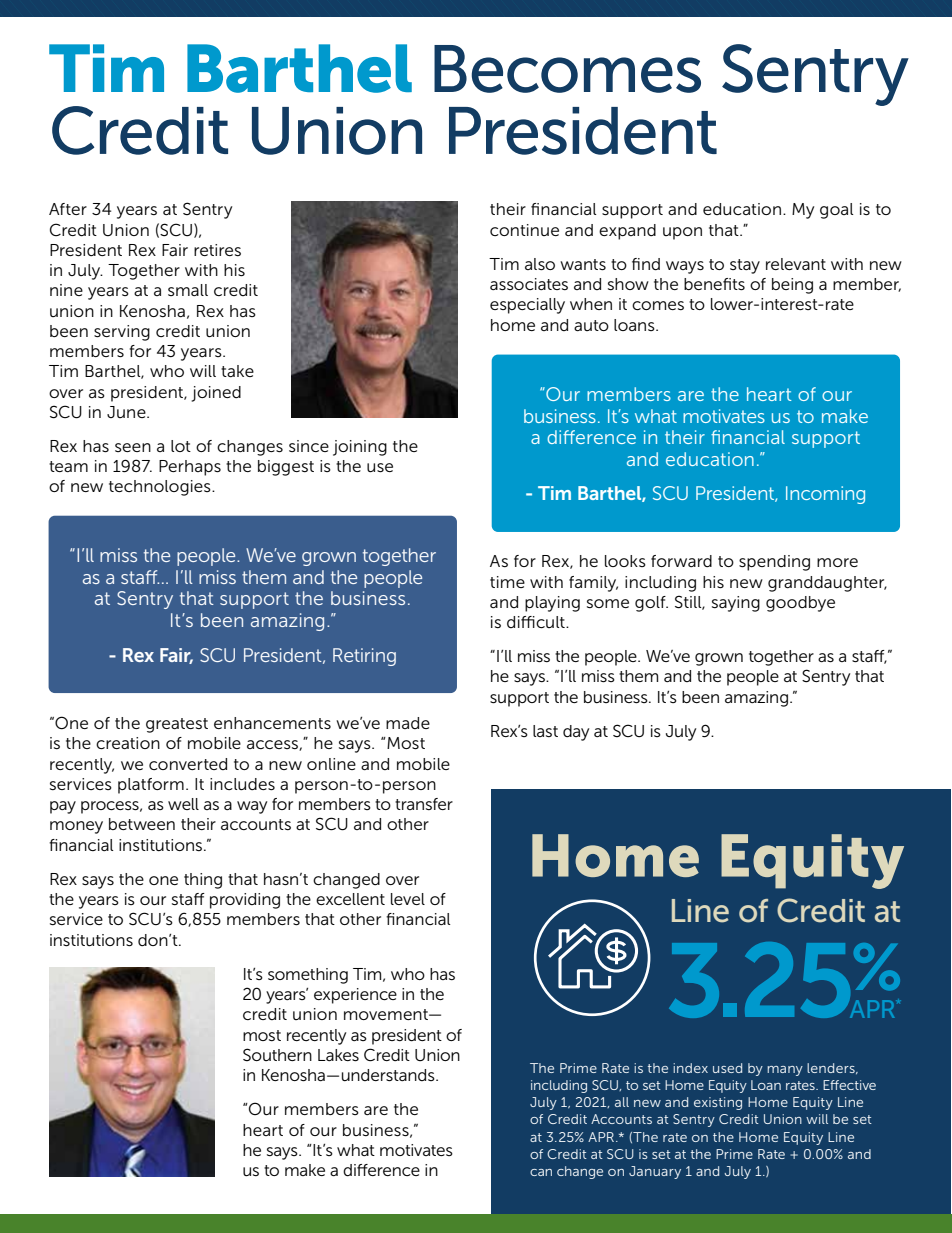 The width and height of the page is (952, 1233). Describe the element at coordinates (177, 725) in the page. I see `greatest` at that location.
